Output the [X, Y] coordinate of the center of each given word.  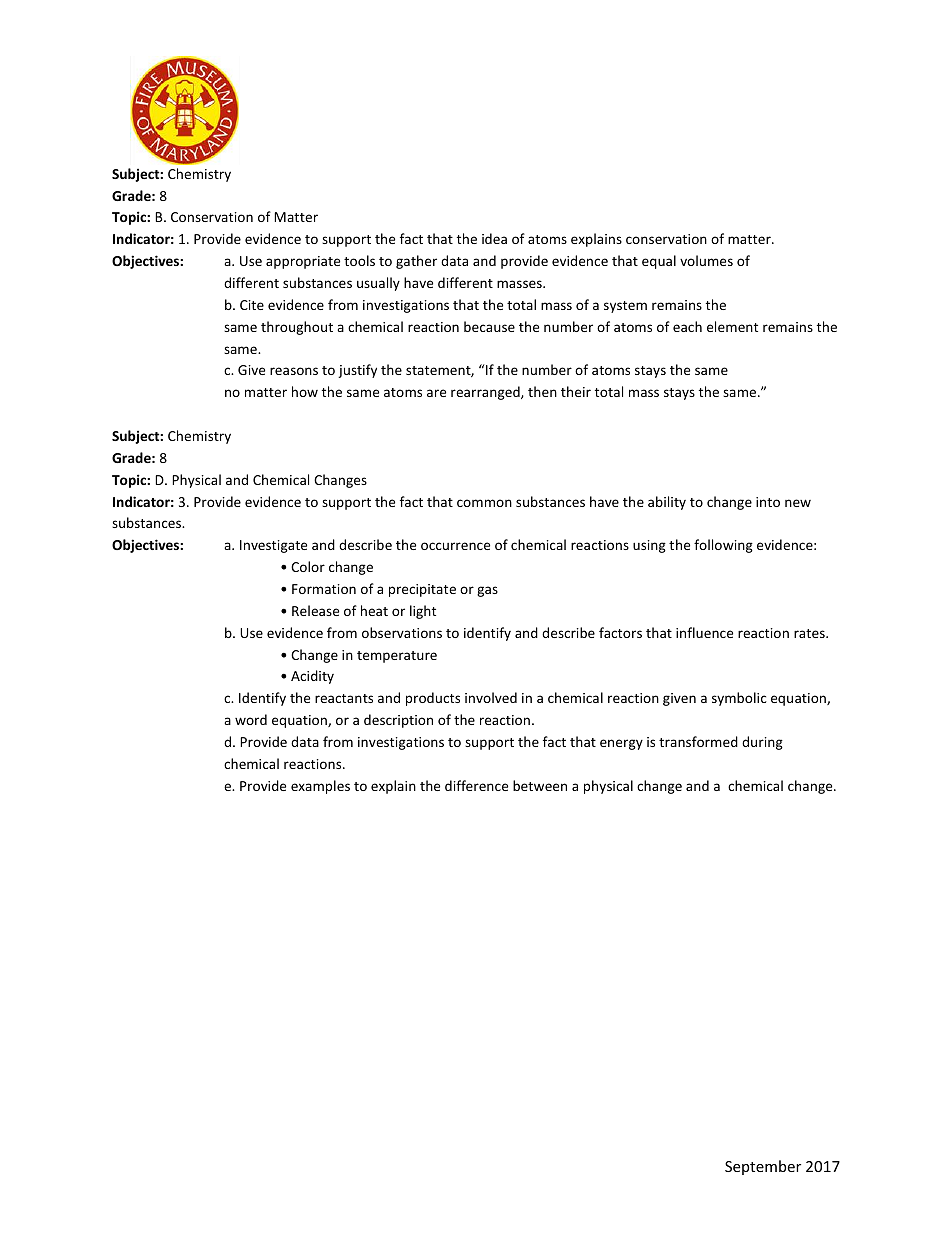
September [763, 1167]
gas [487, 591]
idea [494, 238]
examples [320, 787]
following [723, 546]
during [762, 743]
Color [308, 566]
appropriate [303, 262]
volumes [706, 260]
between [540, 785]
